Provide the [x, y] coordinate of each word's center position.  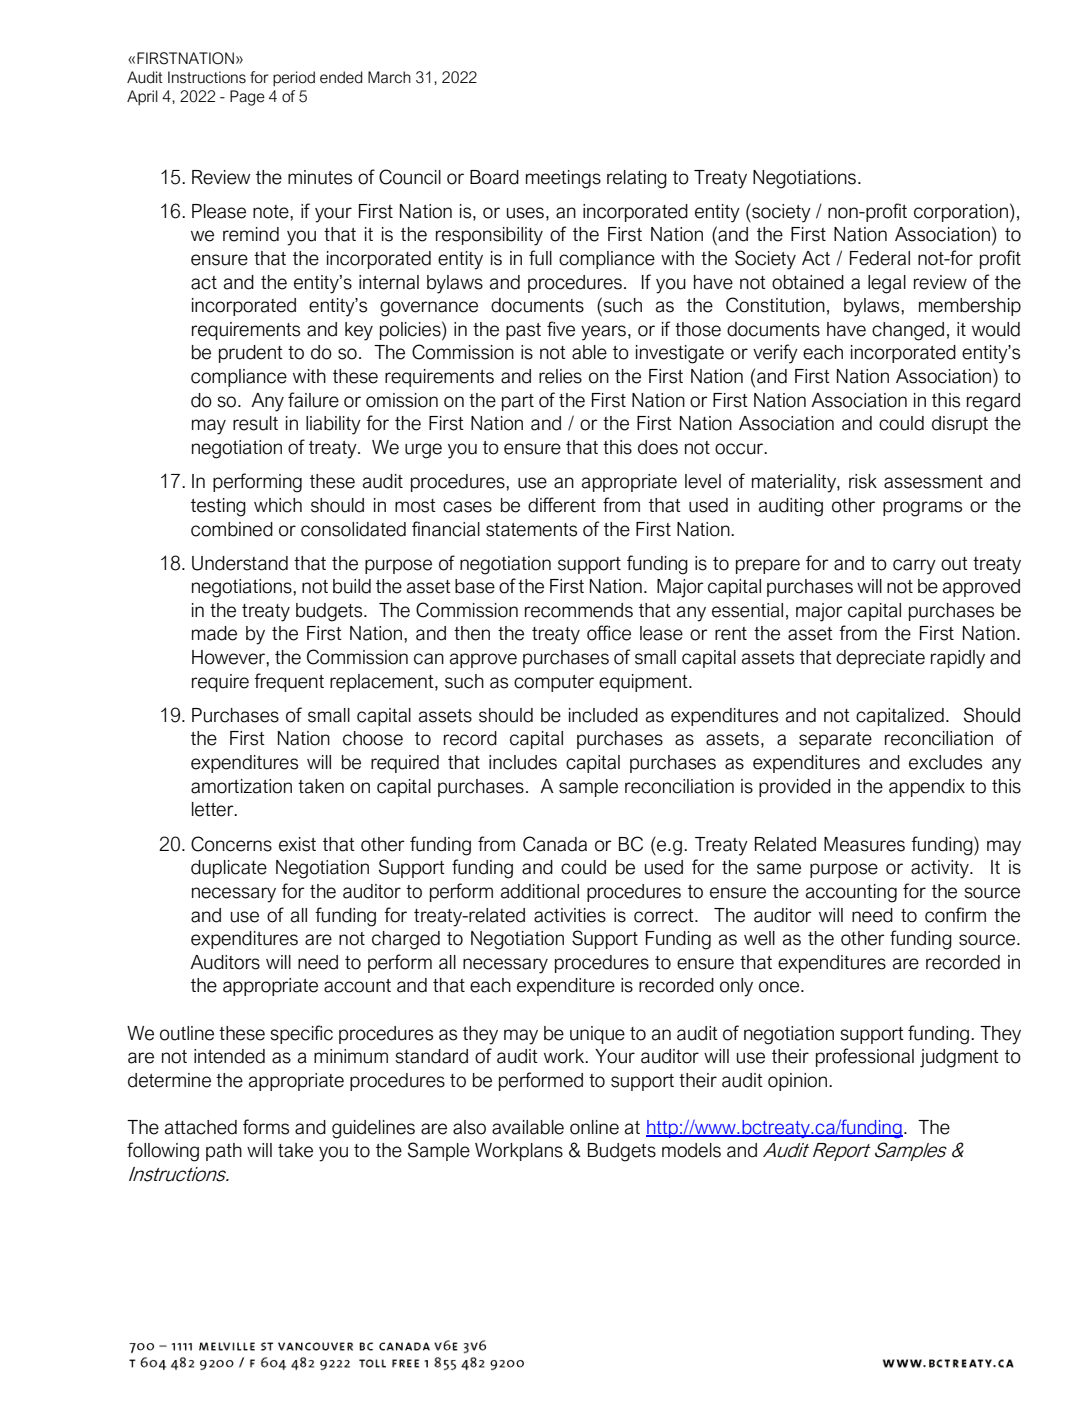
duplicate [229, 869]
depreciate [880, 659]
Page [247, 98]
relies [560, 376]
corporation [961, 213]
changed [908, 331]
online [594, 1127]
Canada [555, 844]
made [214, 633]
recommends [579, 610]
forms [266, 1127]
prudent [251, 354]
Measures [864, 844]
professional [865, 1057]
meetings [563, 179]
